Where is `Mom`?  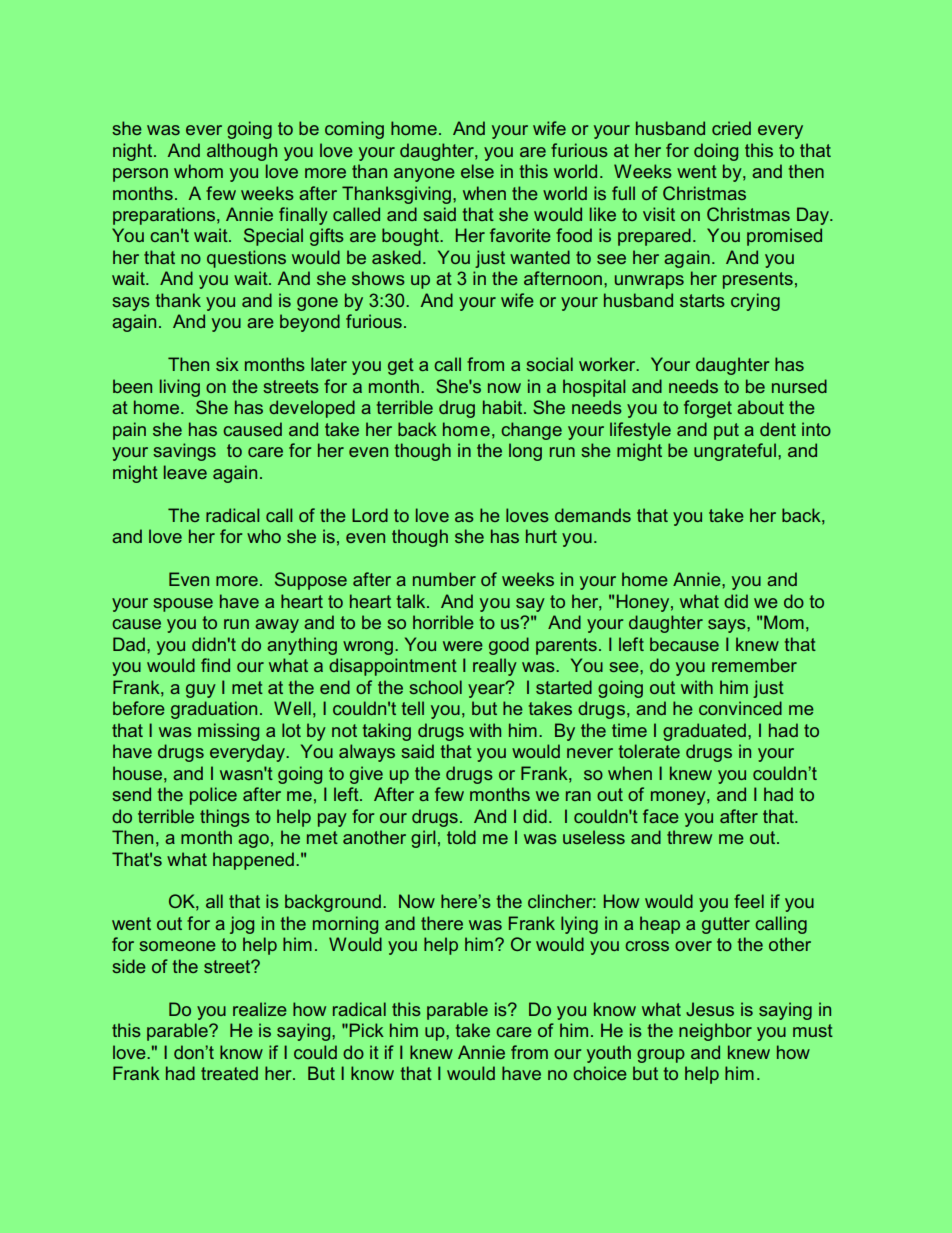
Mom is located at coordinates (784, 622).
